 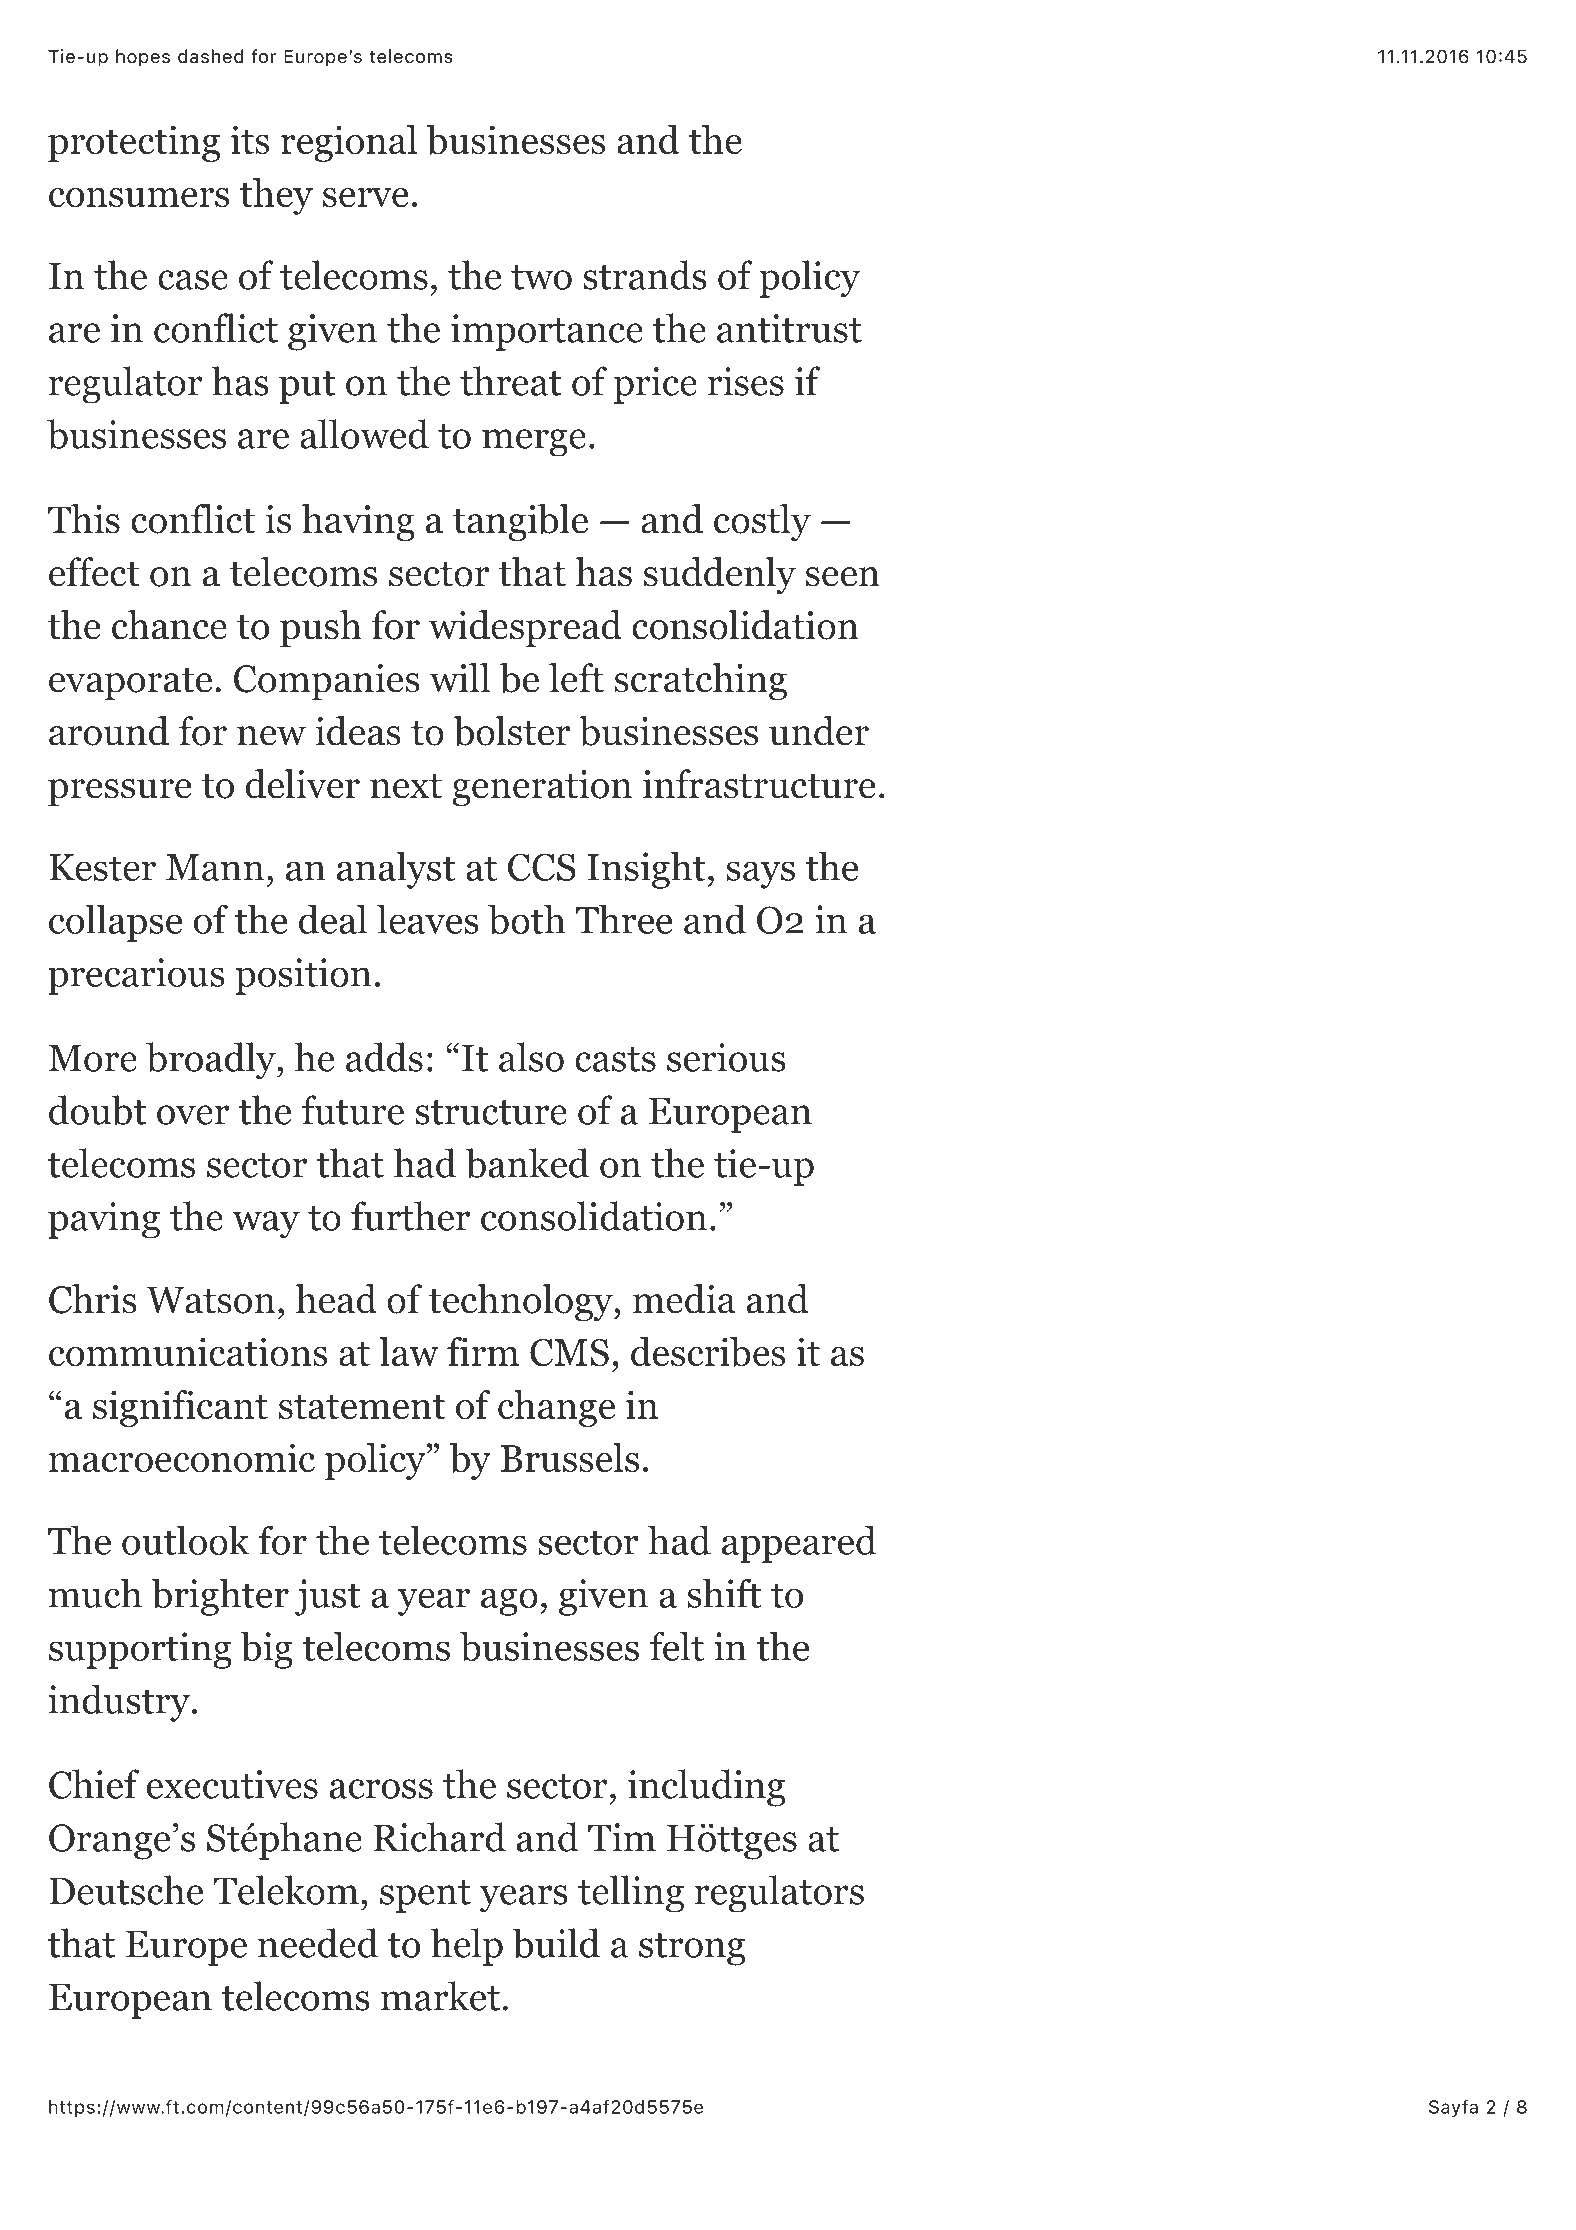 What do you see at coordinates (700, 682) in the page?
I see `scratching` at bounding box center [700, 682].
